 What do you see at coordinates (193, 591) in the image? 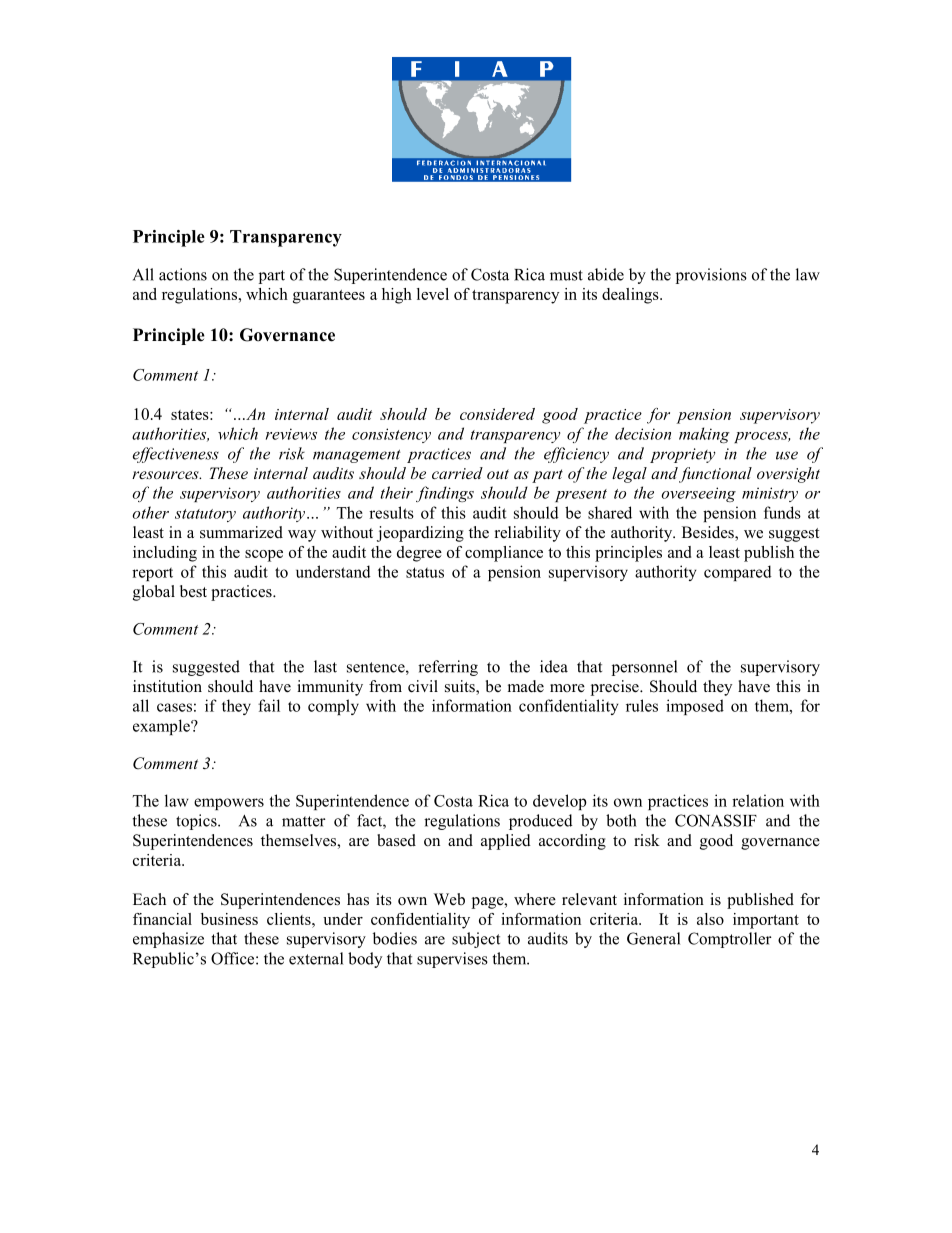
I see `best` at bounding box center [193, 591].
